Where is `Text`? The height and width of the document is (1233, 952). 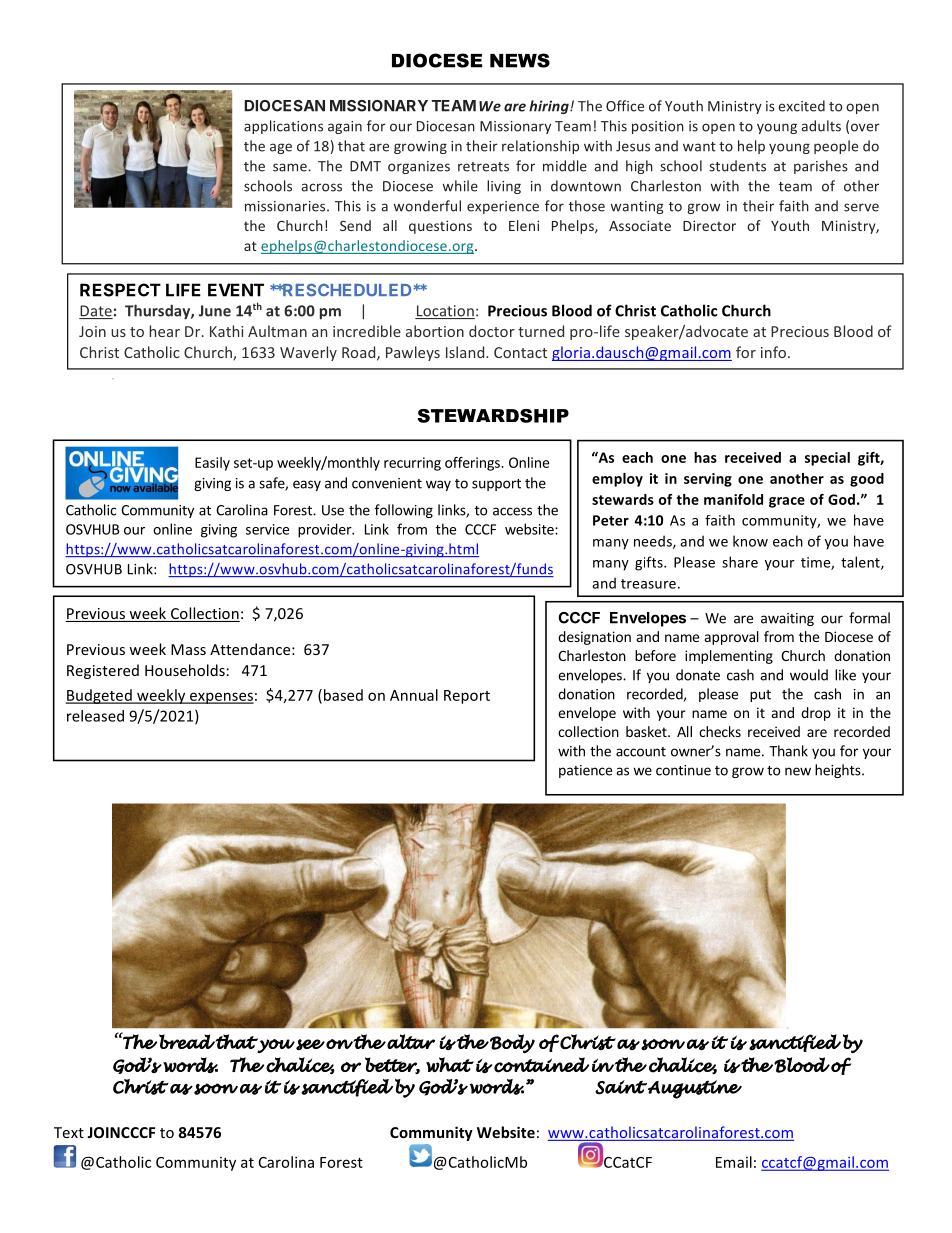
Text is located at coordinates (69, 1132).
